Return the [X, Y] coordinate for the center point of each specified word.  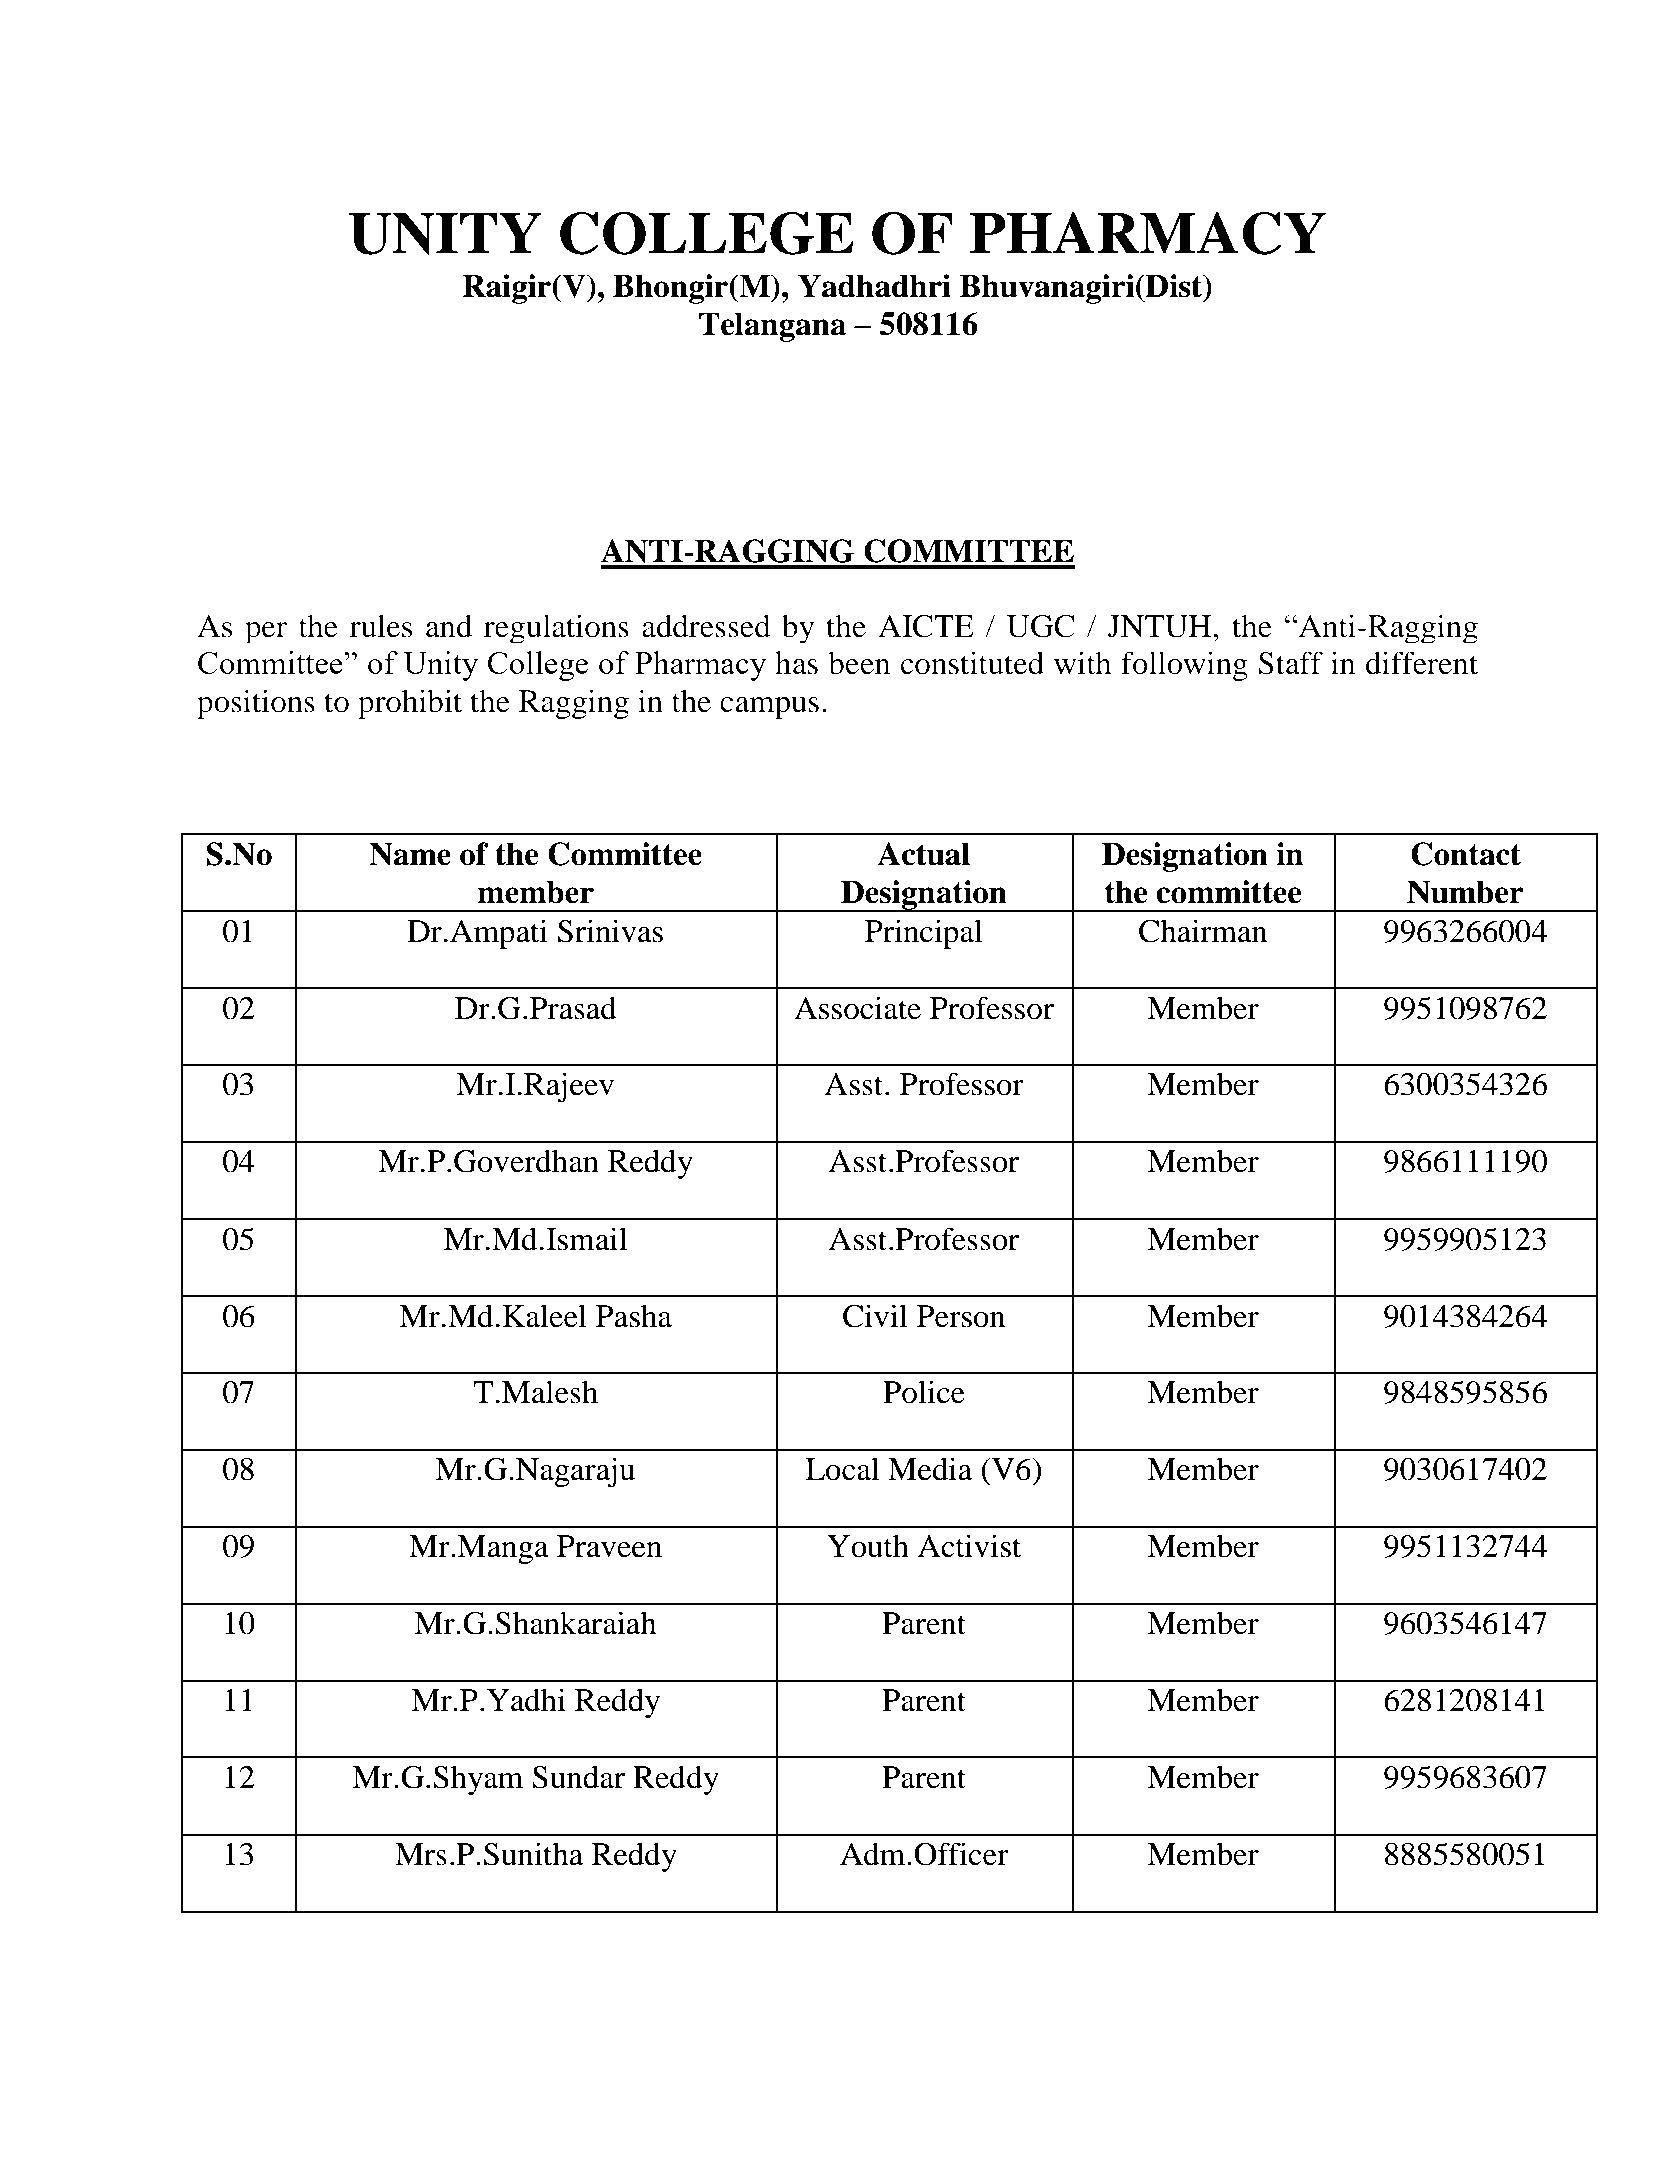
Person [961, 1316]
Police [924, 1392]
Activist [969, 1546]
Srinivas [610, 931]
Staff [1290, 663]
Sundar [578, 1777]
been [859, 663]
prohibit [410, 704]
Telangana [772, 327]
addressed [706, 626]
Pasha [634, 1316]
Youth [868, 1546]
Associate [857, 1008]
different [1422, 663]
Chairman [1203, 931]
